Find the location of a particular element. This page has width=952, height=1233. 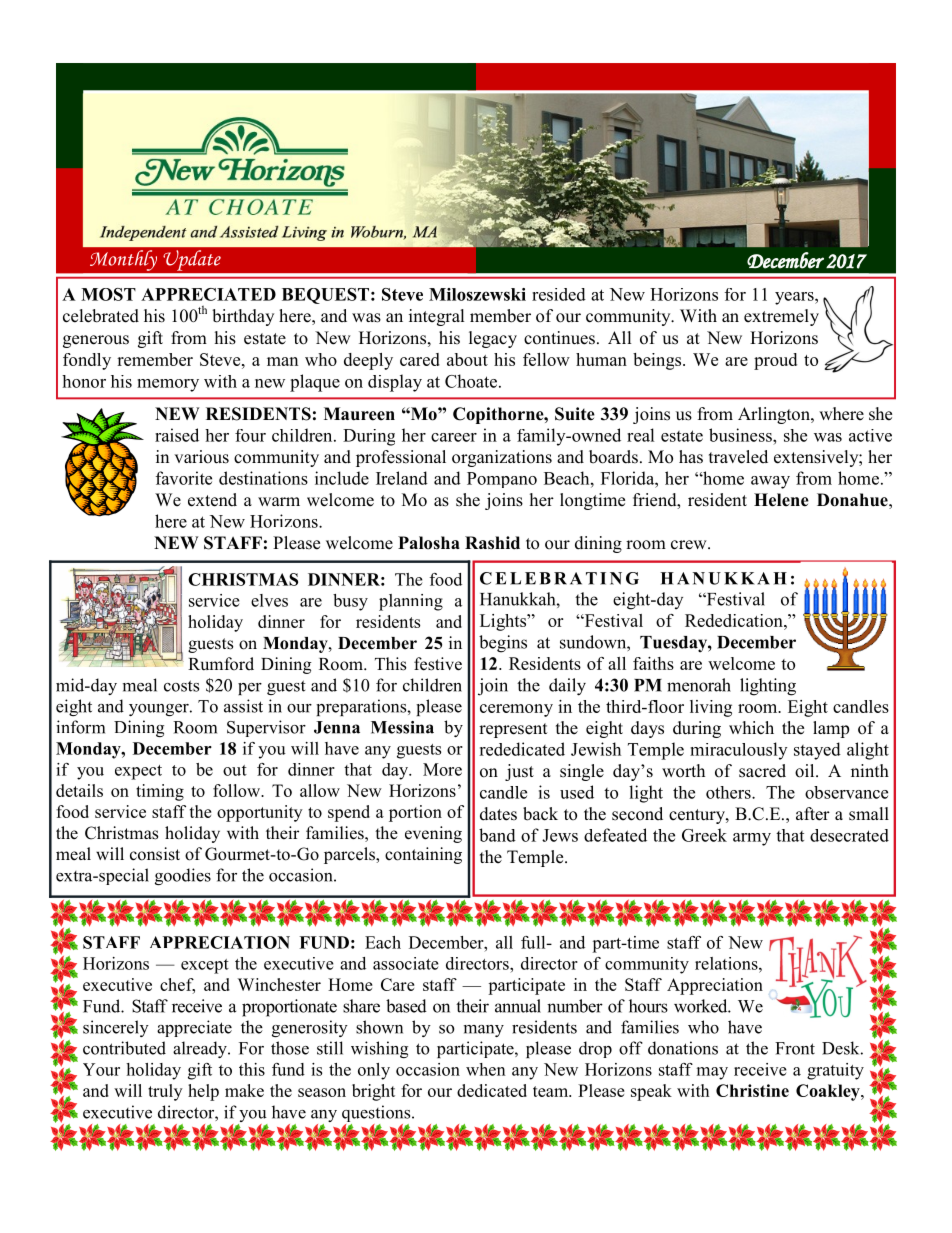

integral is located at coordinates (437, 317).
